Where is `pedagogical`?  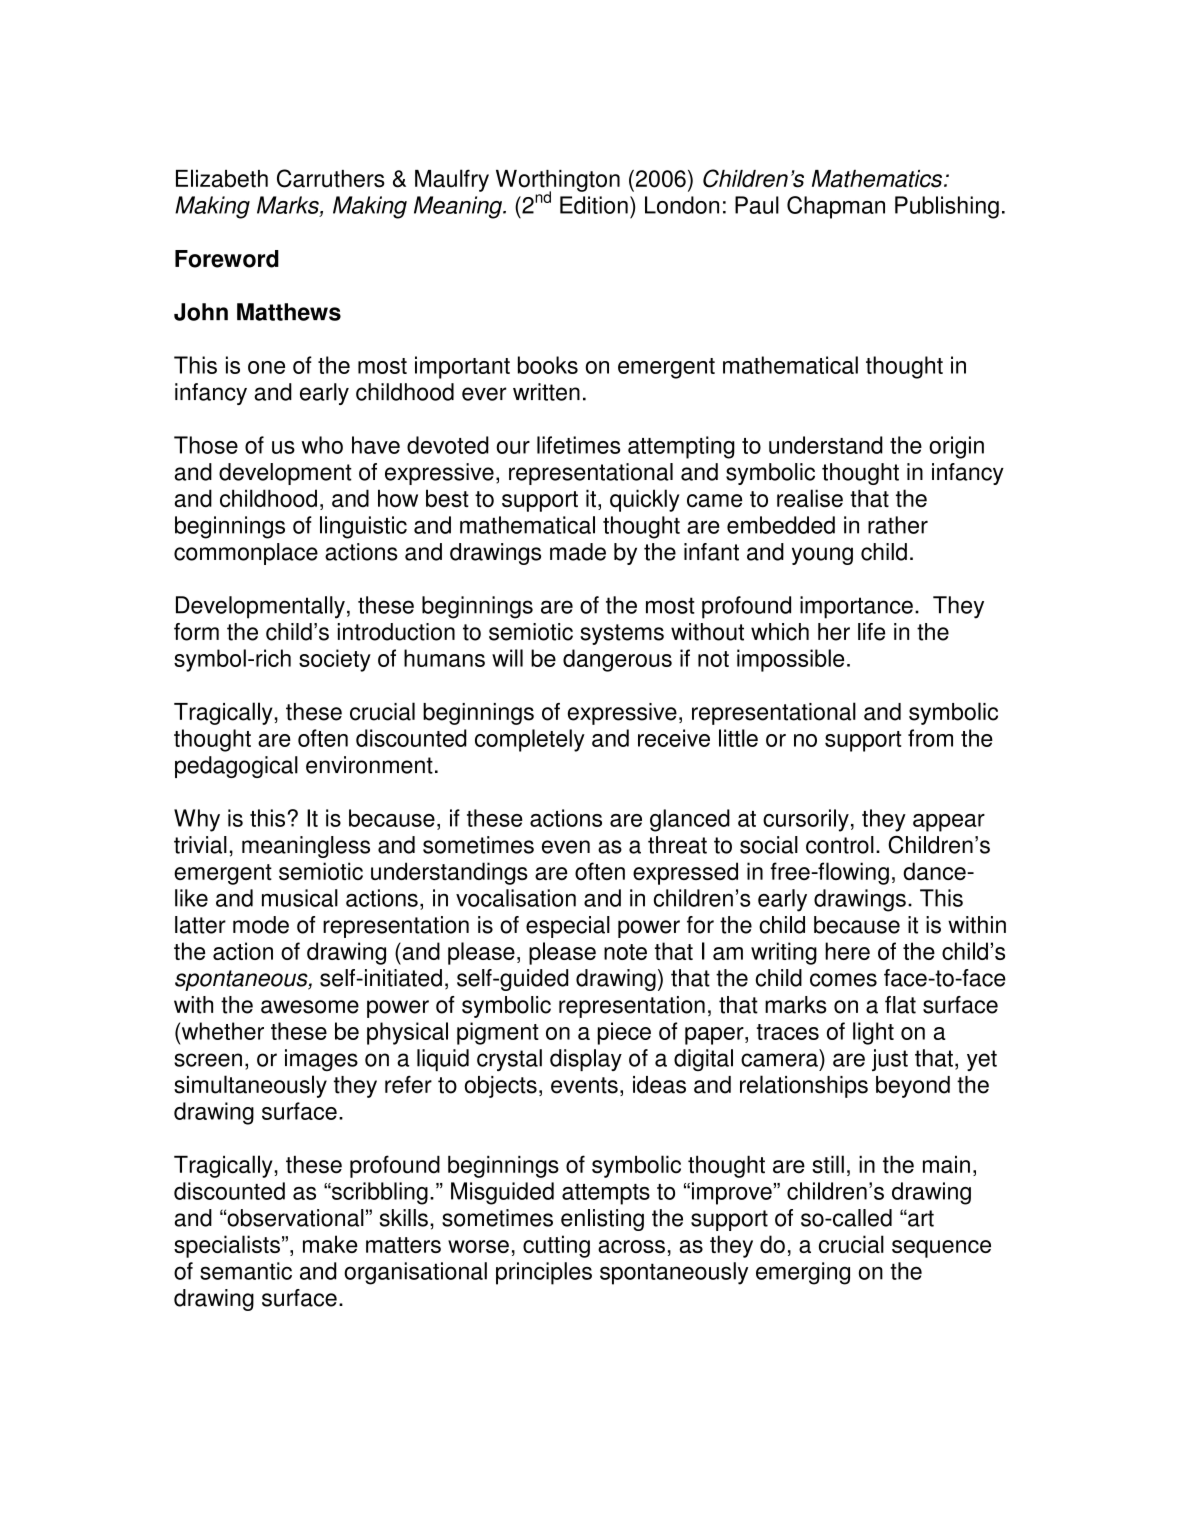 pedagogical is located at coordinates (236, 767).
